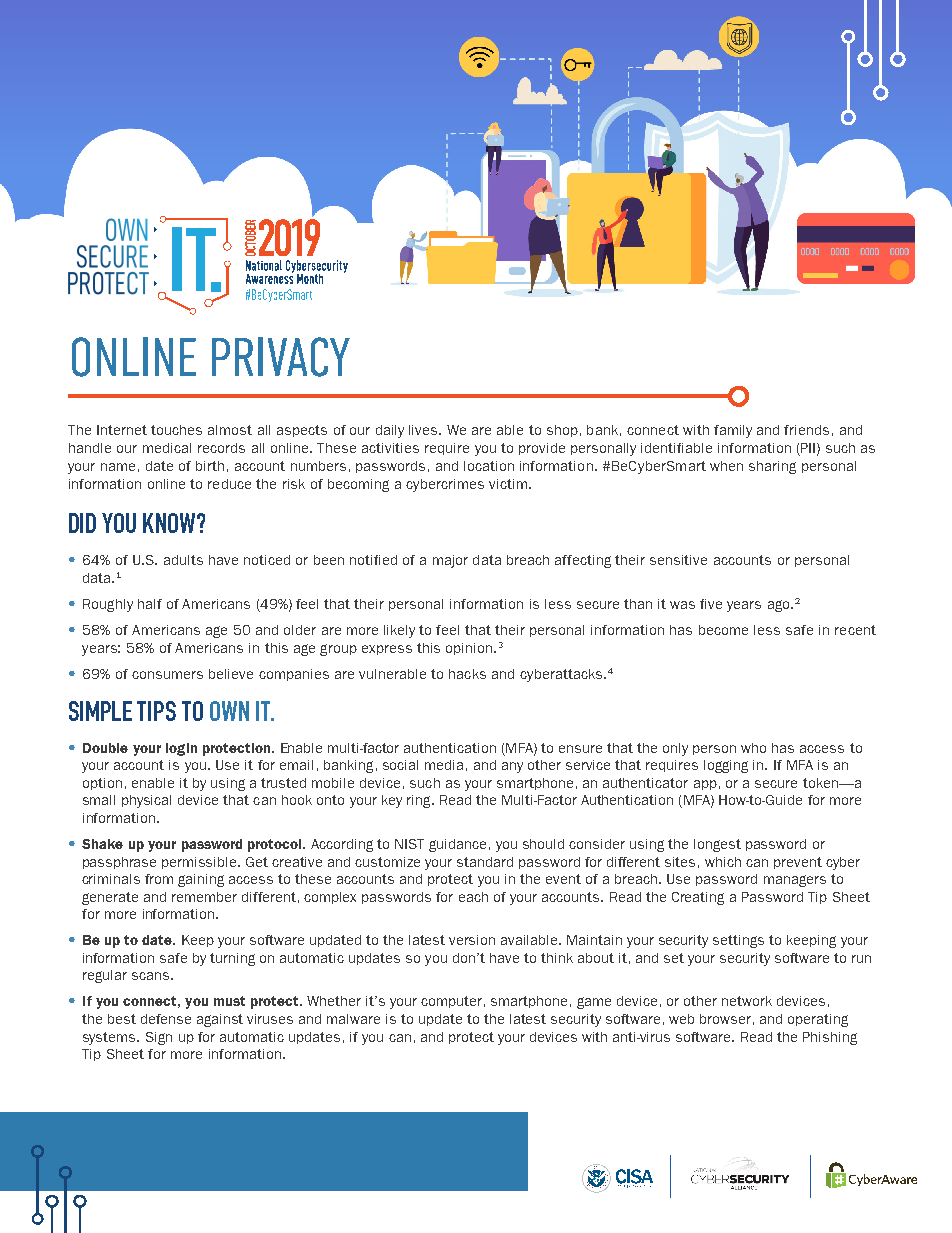  Describe the element at coordinates (806, 430) in the document. I see `friends` at that location.
